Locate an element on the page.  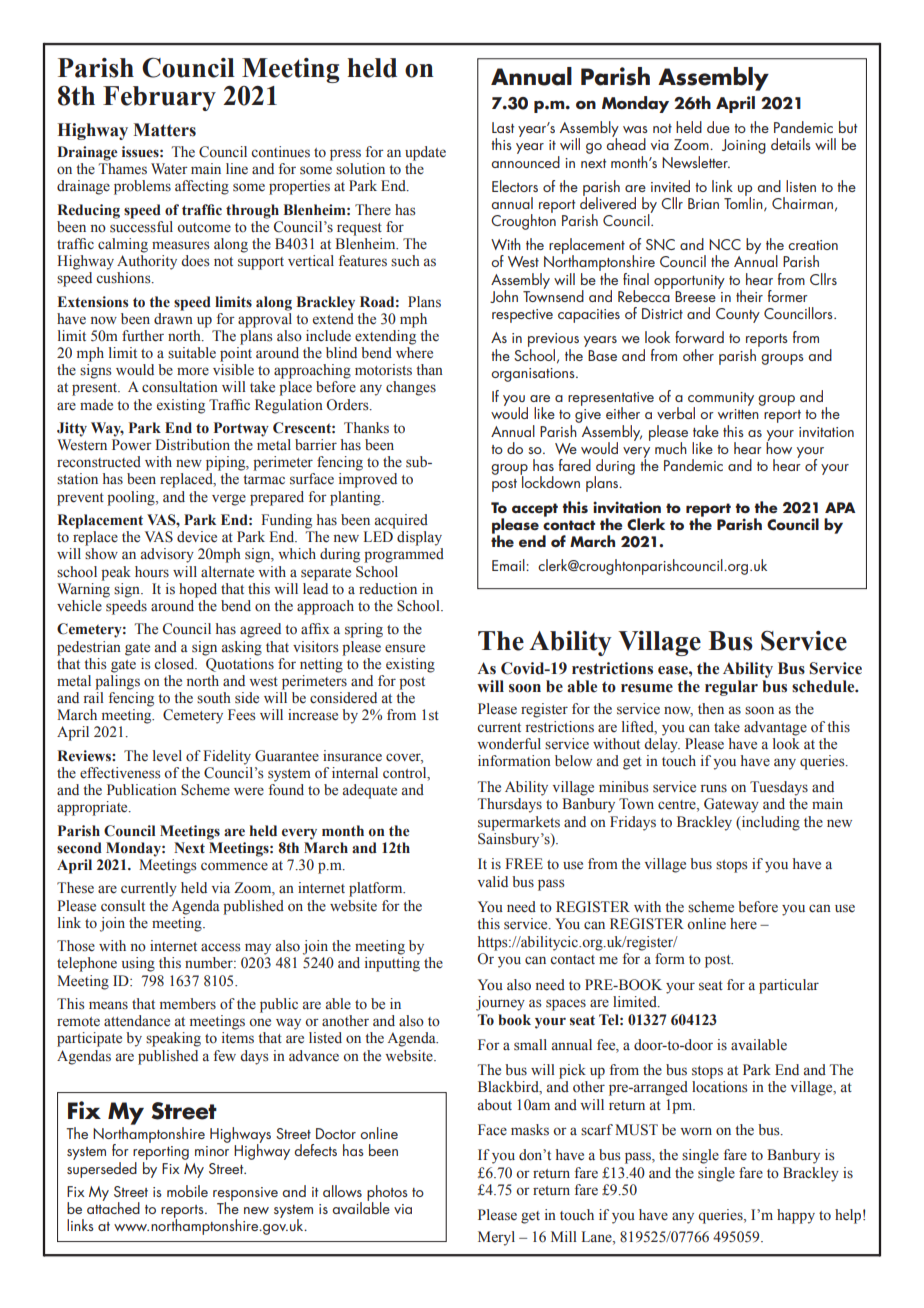
Matters is located at coordinates (164, 130).
